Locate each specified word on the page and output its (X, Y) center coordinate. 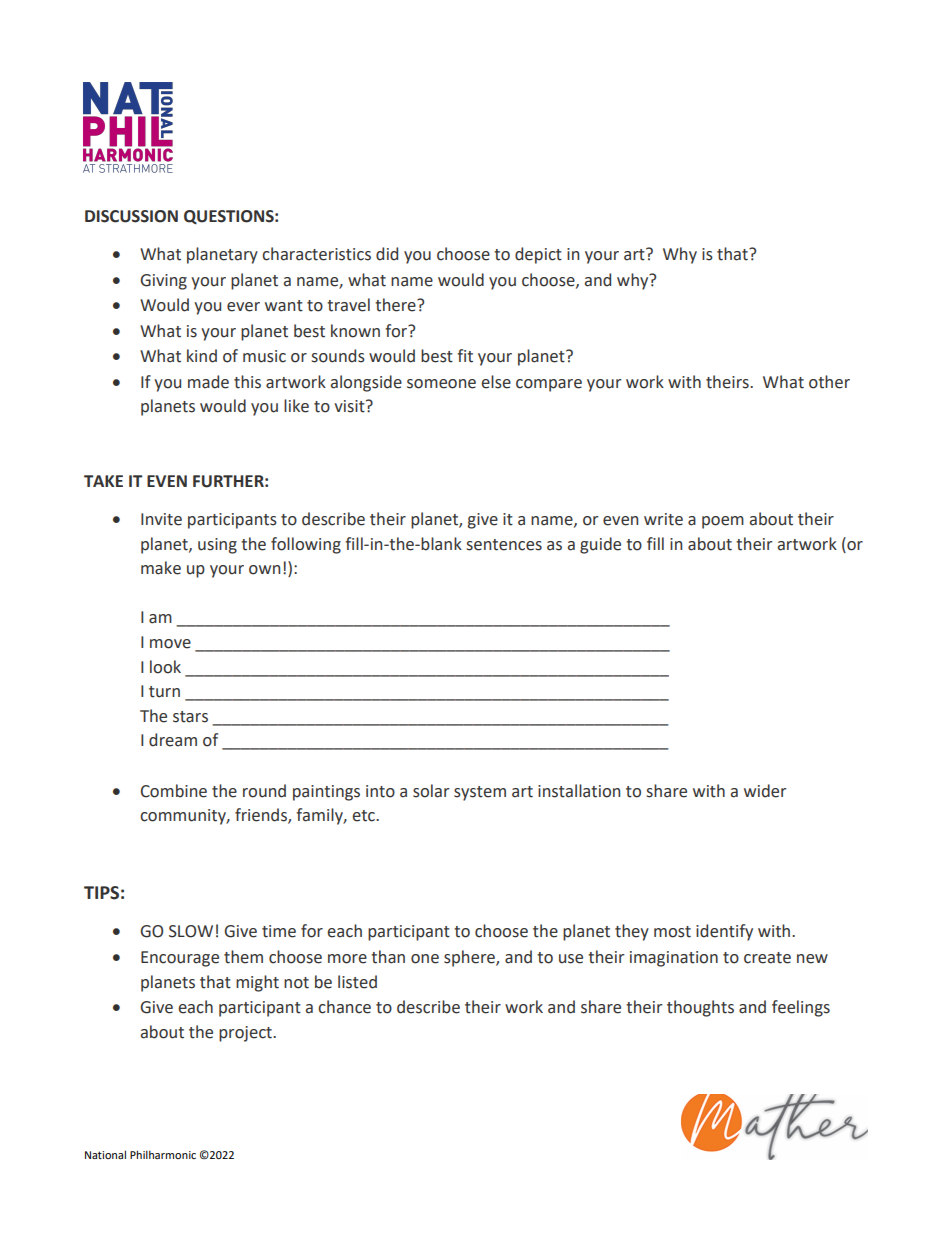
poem (723, 522)
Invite (161, 519)
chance (344, 1007)
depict (538, 255)
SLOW (191, 931)
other (829, 382)
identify (724, 932)
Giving (163, 282)
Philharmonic (163, 1154)
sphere (470, 958)
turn (164, 692)
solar (431, 791)
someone (441, 384)
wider (765, 791)
